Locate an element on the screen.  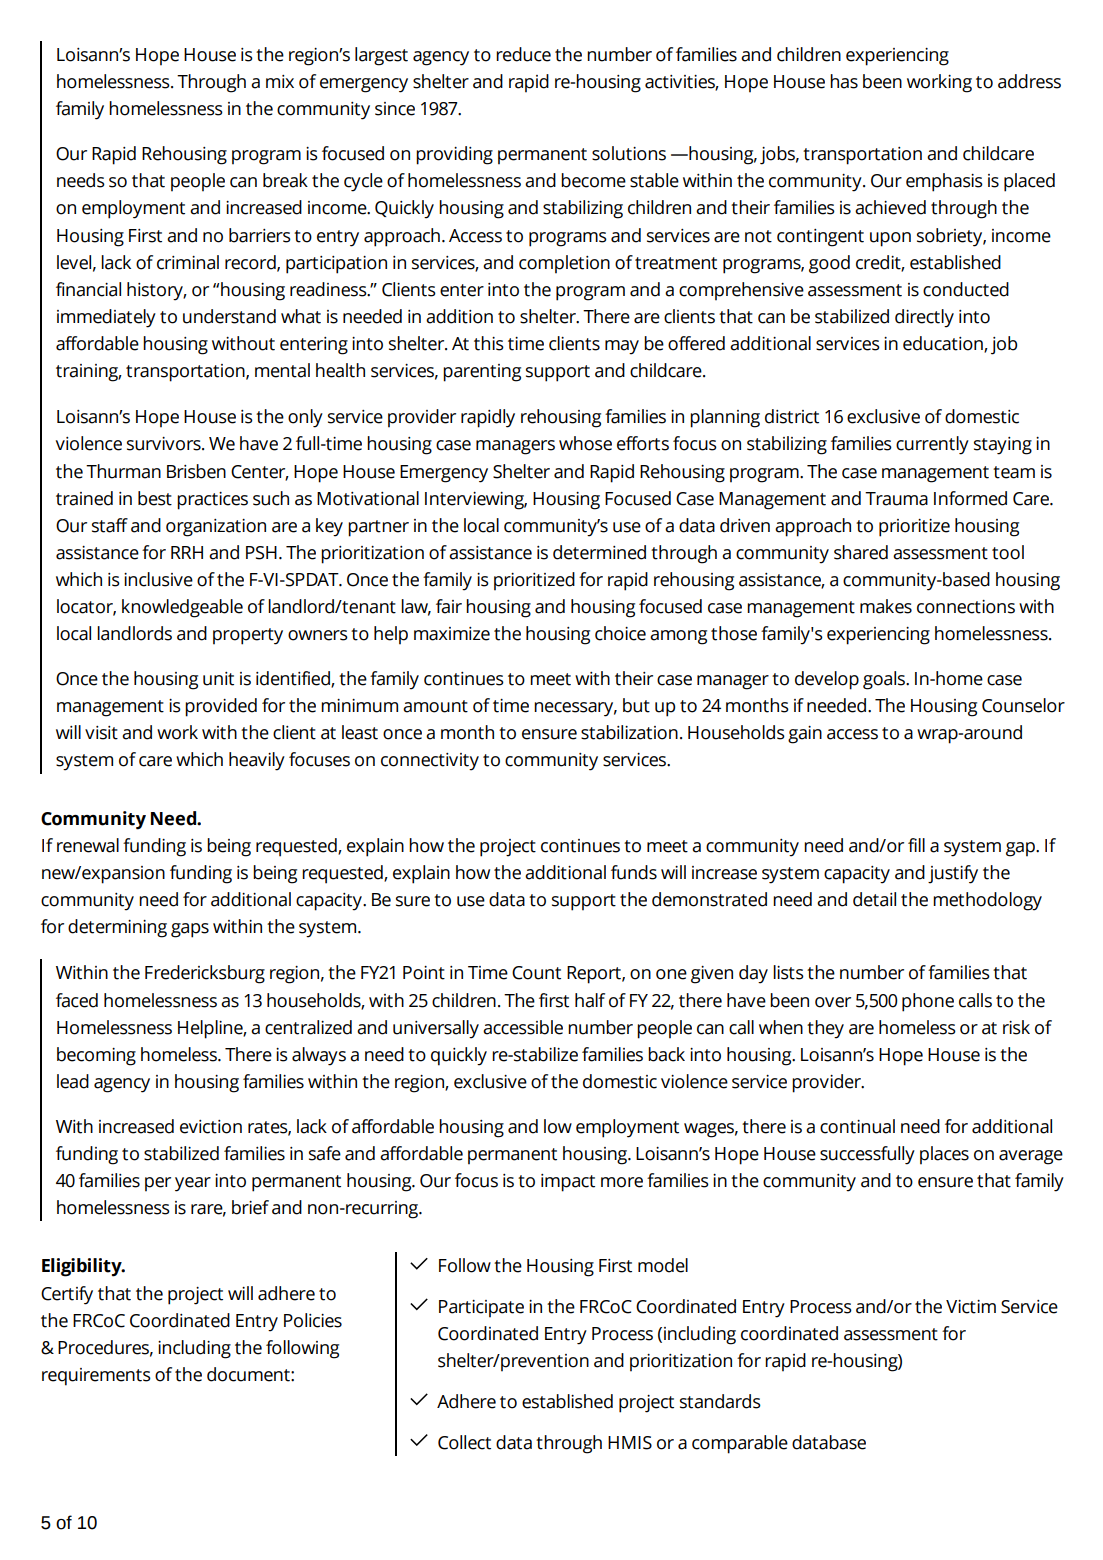
goals is located at coordinates (885, 680).
